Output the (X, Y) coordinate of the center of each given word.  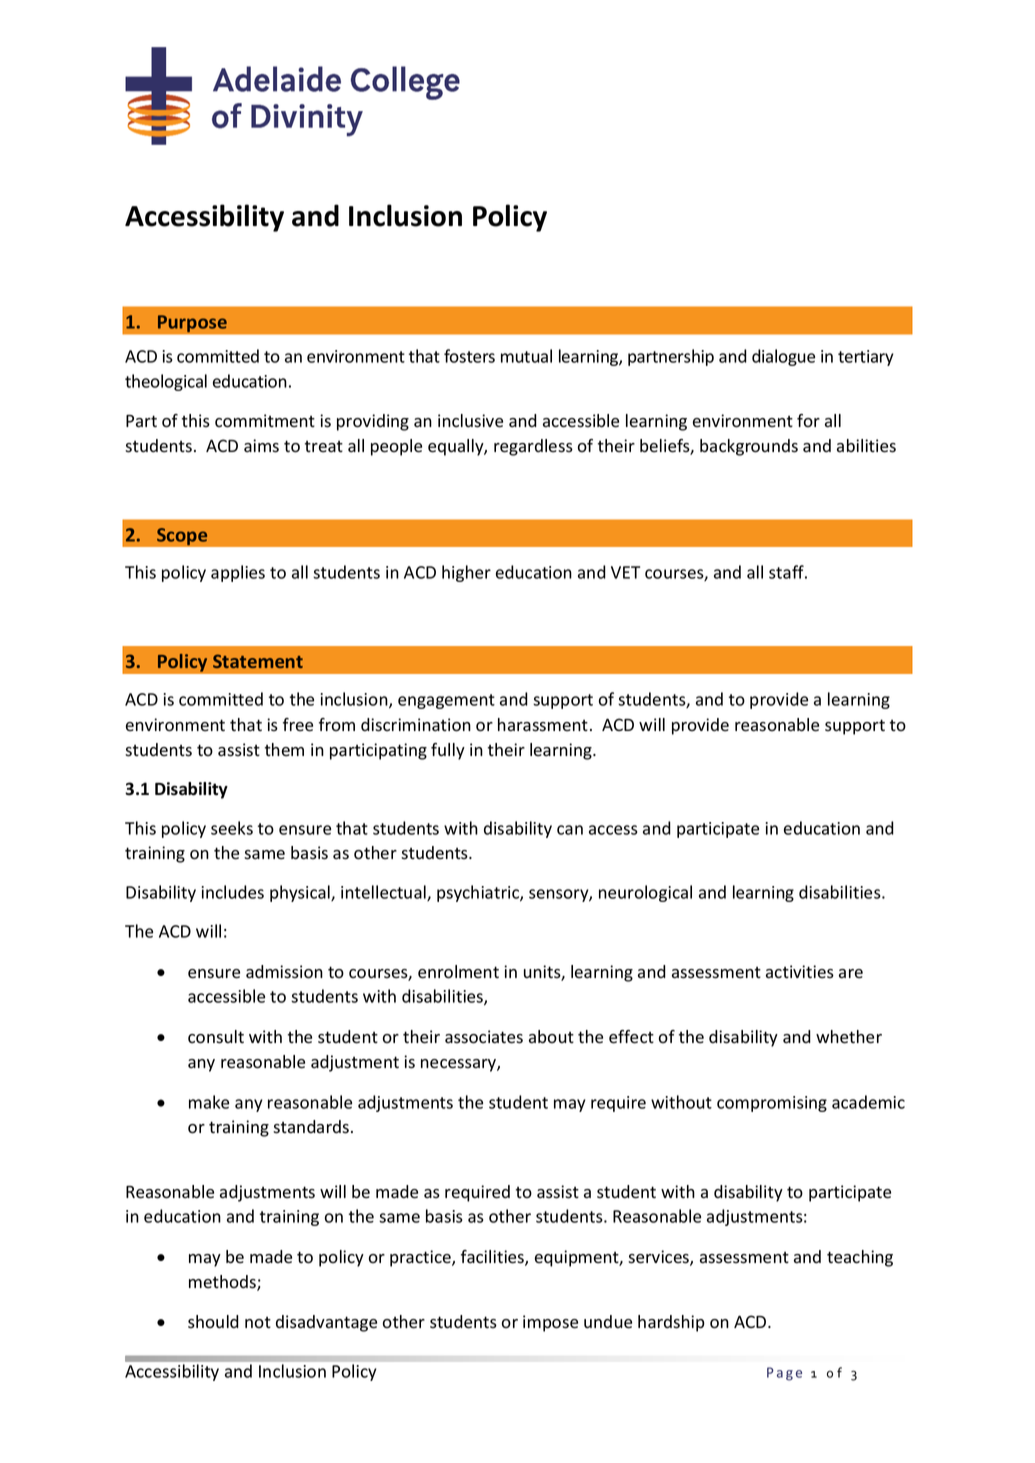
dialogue (783, 357)
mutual (526, 356)
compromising (772, 1104)
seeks (232, 828)
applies (238, 573)
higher (466, 573)
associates (484, 1037)
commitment (265, 421)
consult (216, 1037)
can (570, 830)
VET (625, 572)
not (258, 1322)
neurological (645, 893)
